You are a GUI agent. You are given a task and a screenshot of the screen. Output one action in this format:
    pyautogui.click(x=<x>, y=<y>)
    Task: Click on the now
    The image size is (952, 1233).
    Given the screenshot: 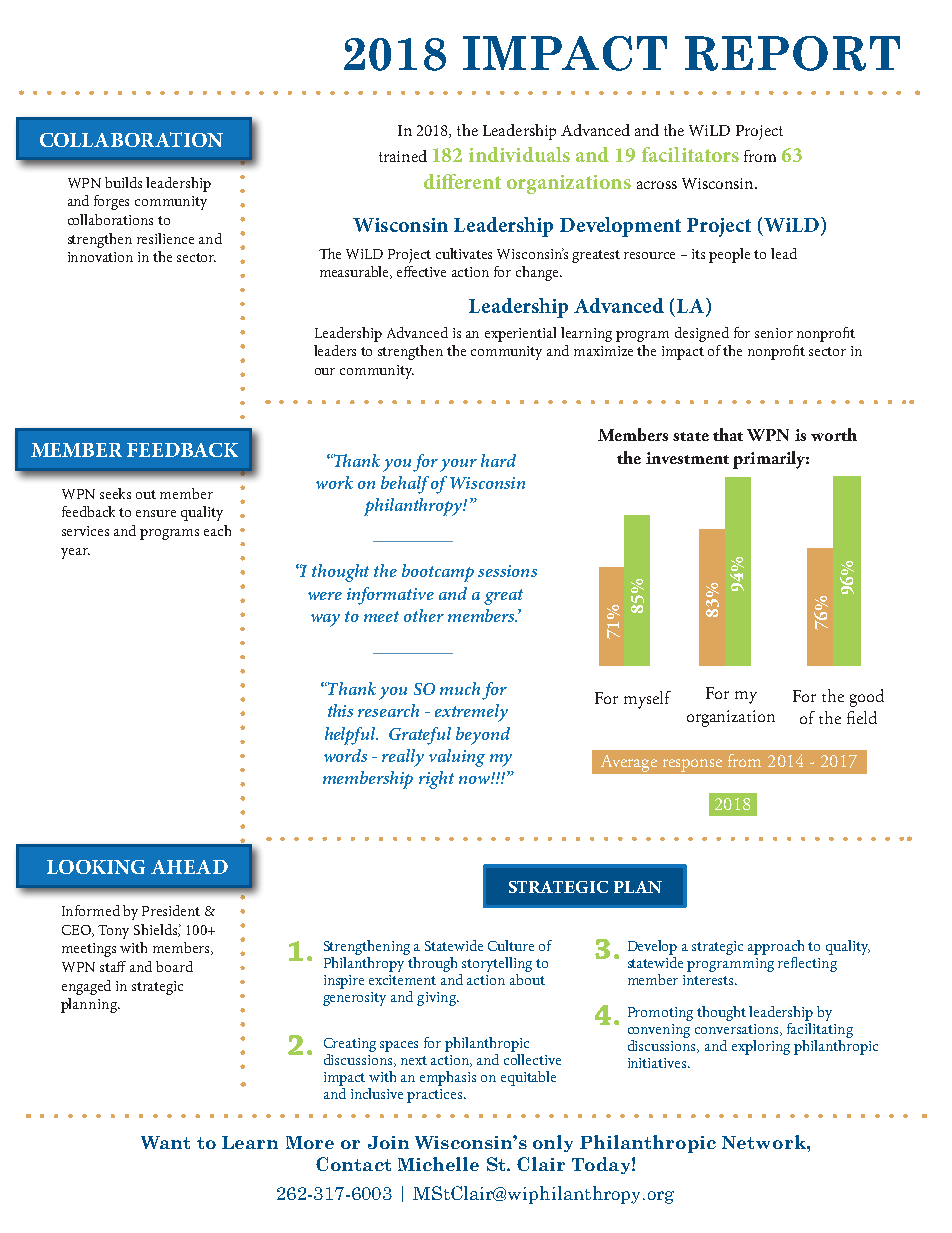 What is the action you would take?
    pyautogui.click(x=475, y=780)
